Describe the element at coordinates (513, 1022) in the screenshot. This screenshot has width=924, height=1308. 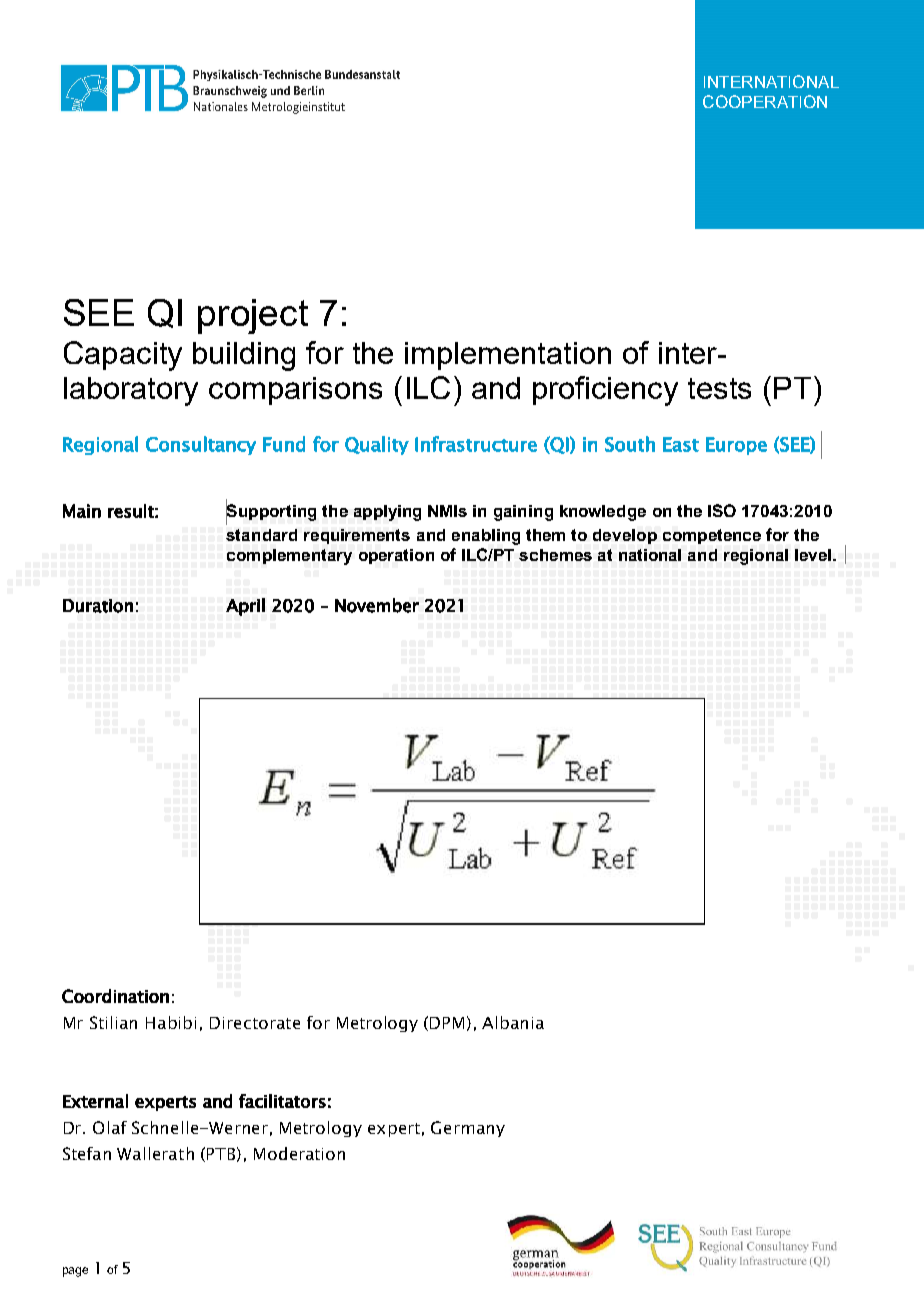
I see `Albania` at that location.
